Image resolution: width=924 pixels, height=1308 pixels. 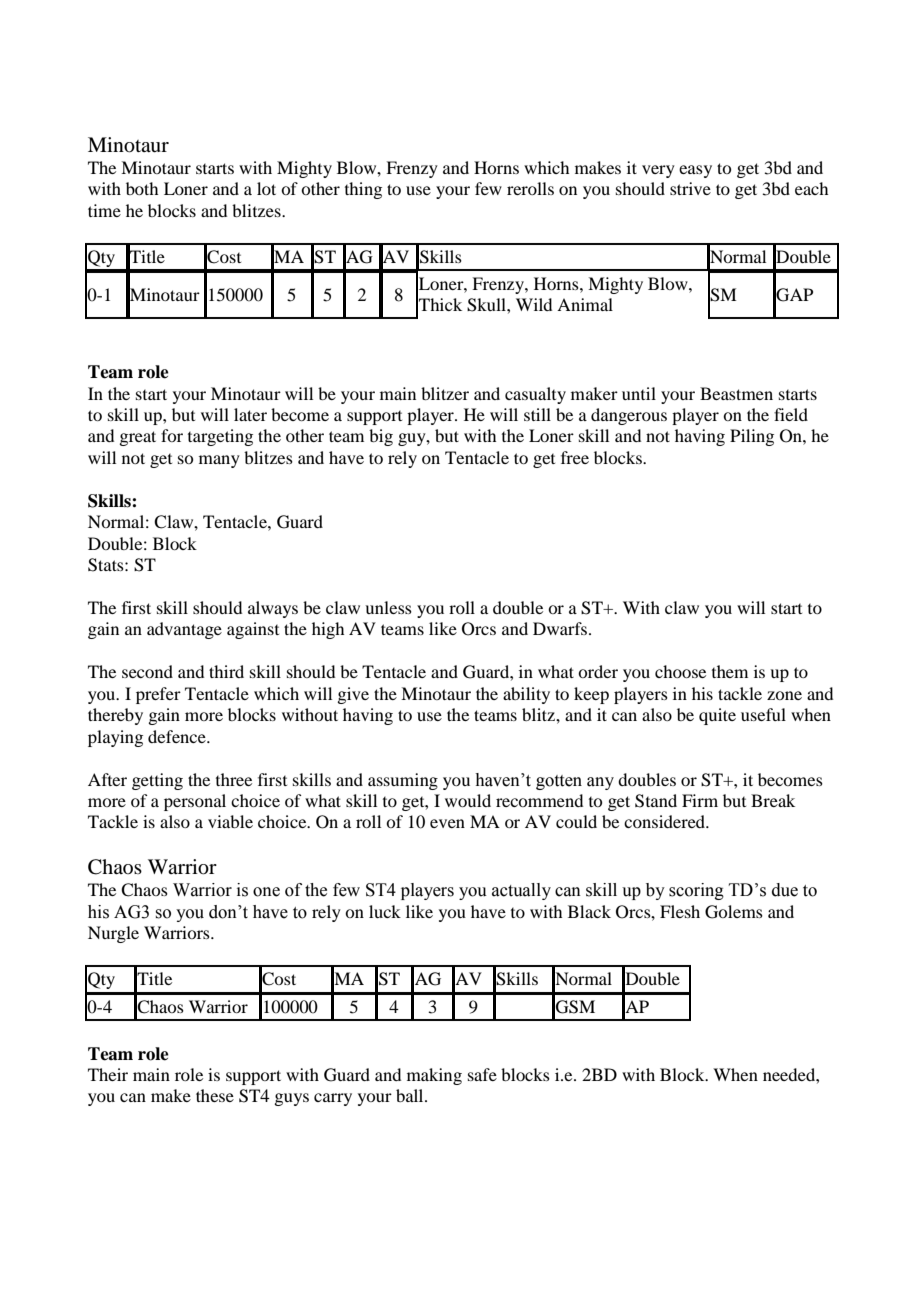 I want to click on them, so click(x=730, y=671).
